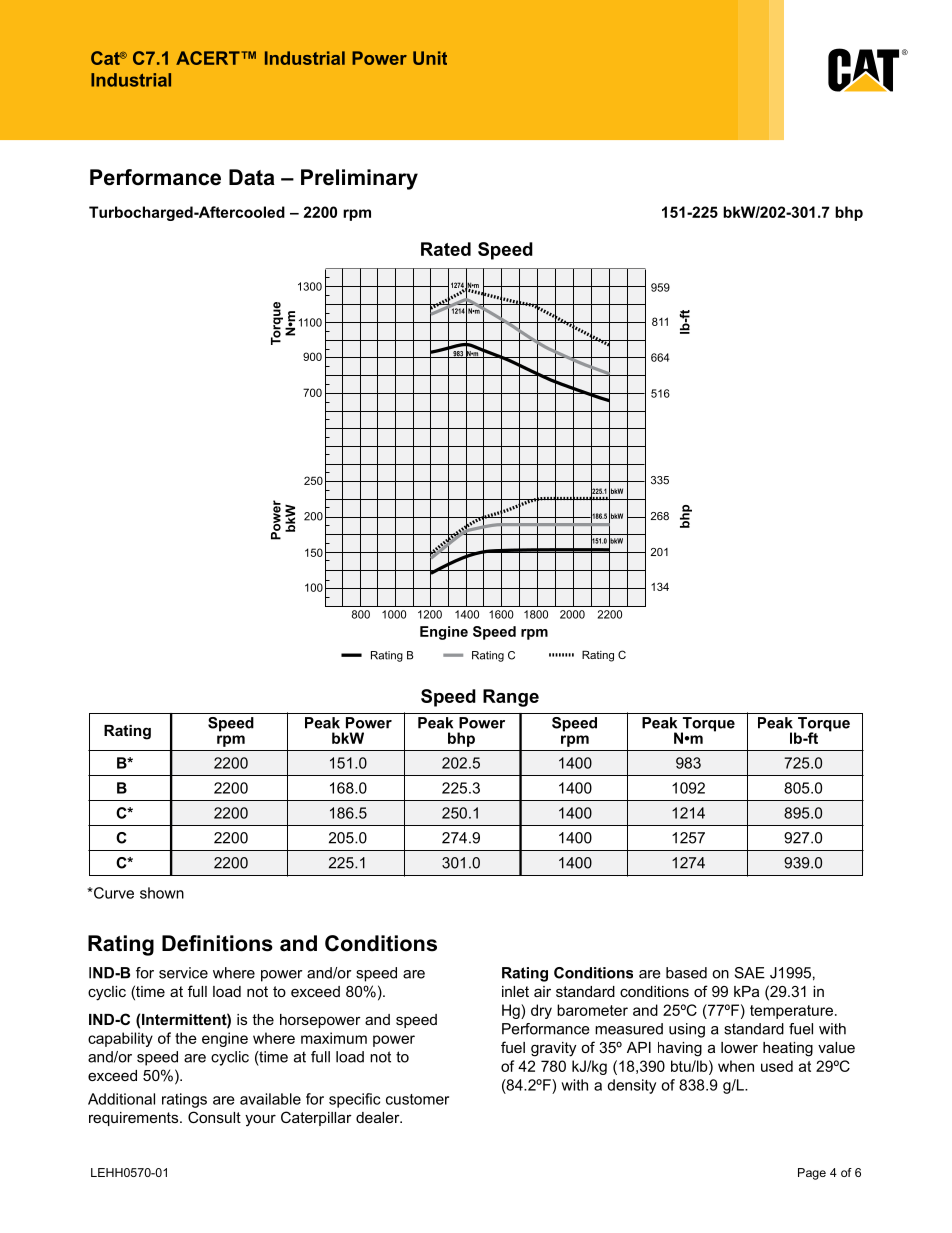  What do you see at coordinates (511, 698) in the screenshot?
I see `Range` at bounding box center [511, 698].
